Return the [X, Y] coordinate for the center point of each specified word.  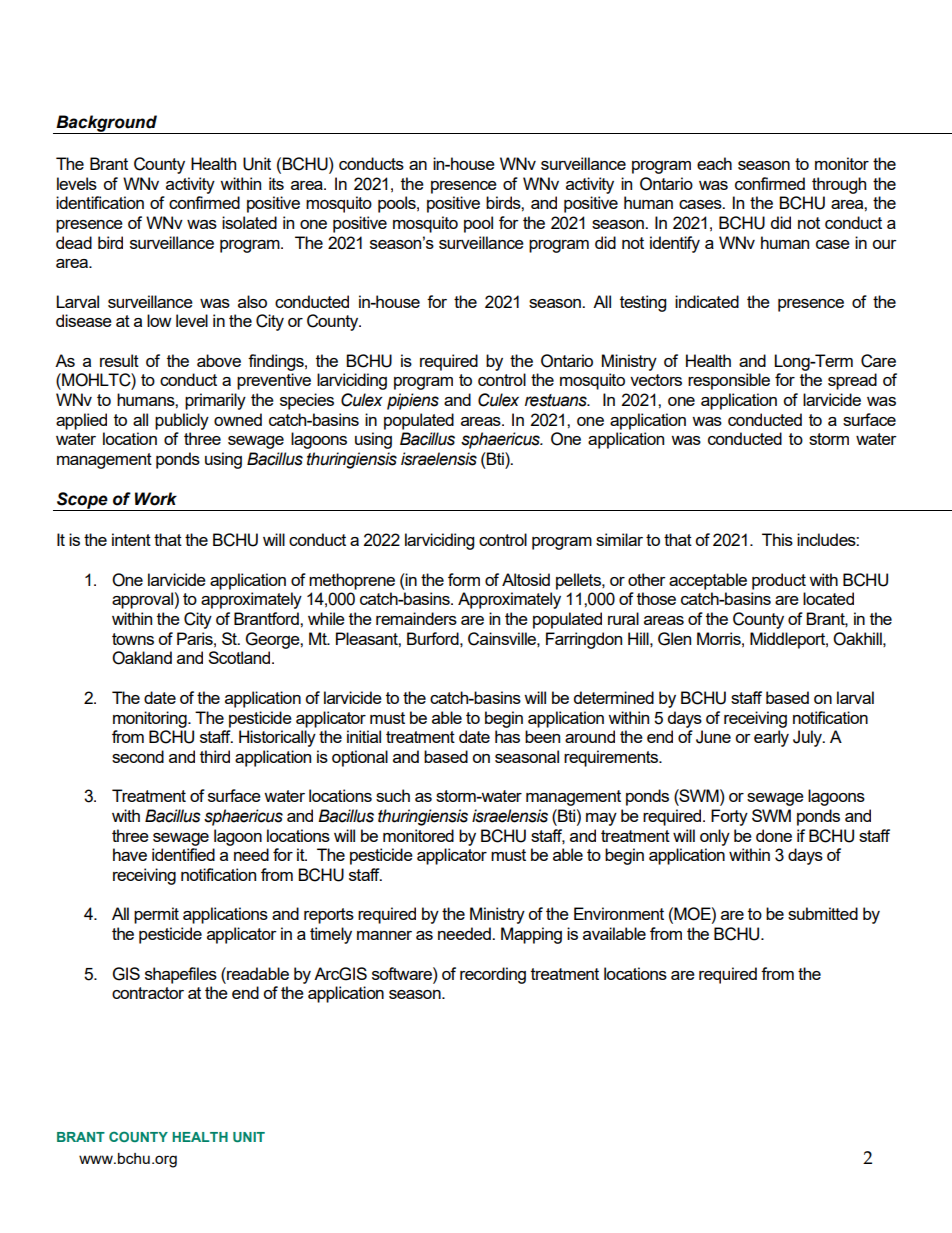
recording [493, 975]
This [777, 539]
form [464, 579]
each [714, 163]
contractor [148, 993]
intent [131, 539]
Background [106, 124]
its [276, 183]
